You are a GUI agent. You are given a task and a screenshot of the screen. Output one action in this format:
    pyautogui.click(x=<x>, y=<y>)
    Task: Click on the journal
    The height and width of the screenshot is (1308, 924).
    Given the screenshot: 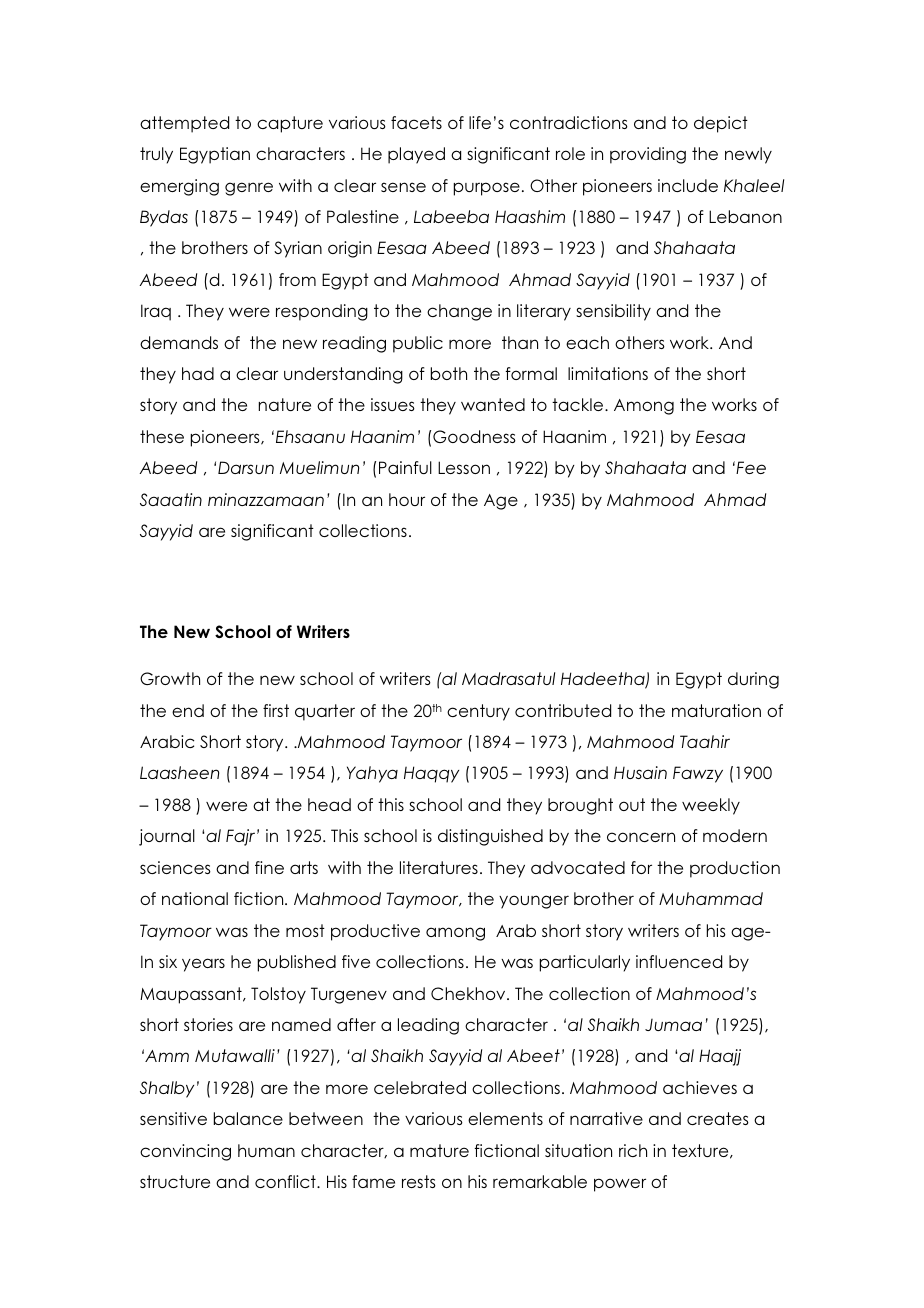 What is the action you would take?
    pyautogui.click(x=167, y=837)
